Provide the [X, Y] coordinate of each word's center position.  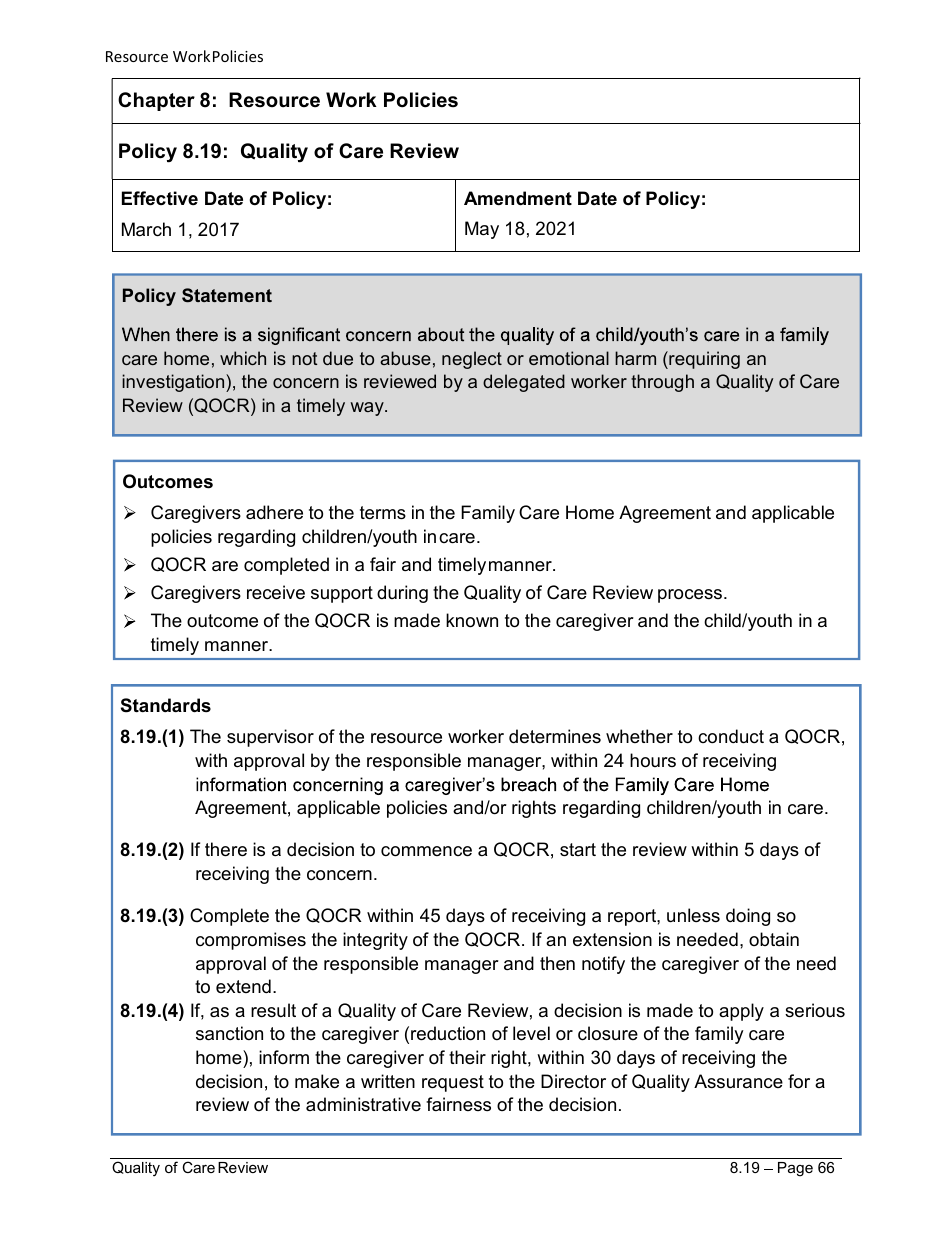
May [482, 230]
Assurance [738, 1081]
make [317, 1081]
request [453, 1083]
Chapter [156, 101]
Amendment [518, 198]
